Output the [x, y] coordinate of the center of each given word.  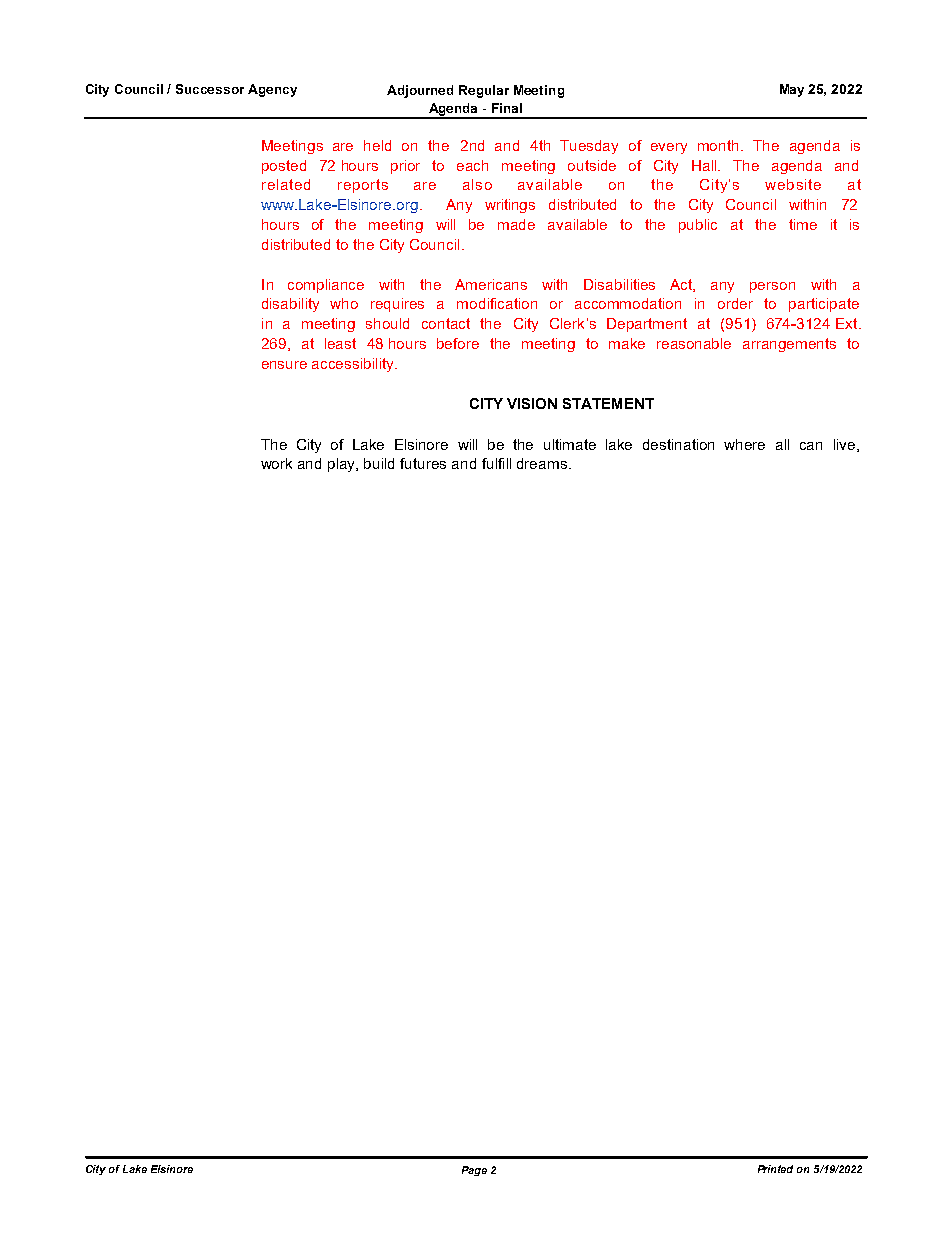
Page [474, 1171]
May [792, 90]
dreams [543, 463]
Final [507, 108]
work [276, 463]
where [744, 444]
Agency [272, 90]
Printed [775, 1169]
